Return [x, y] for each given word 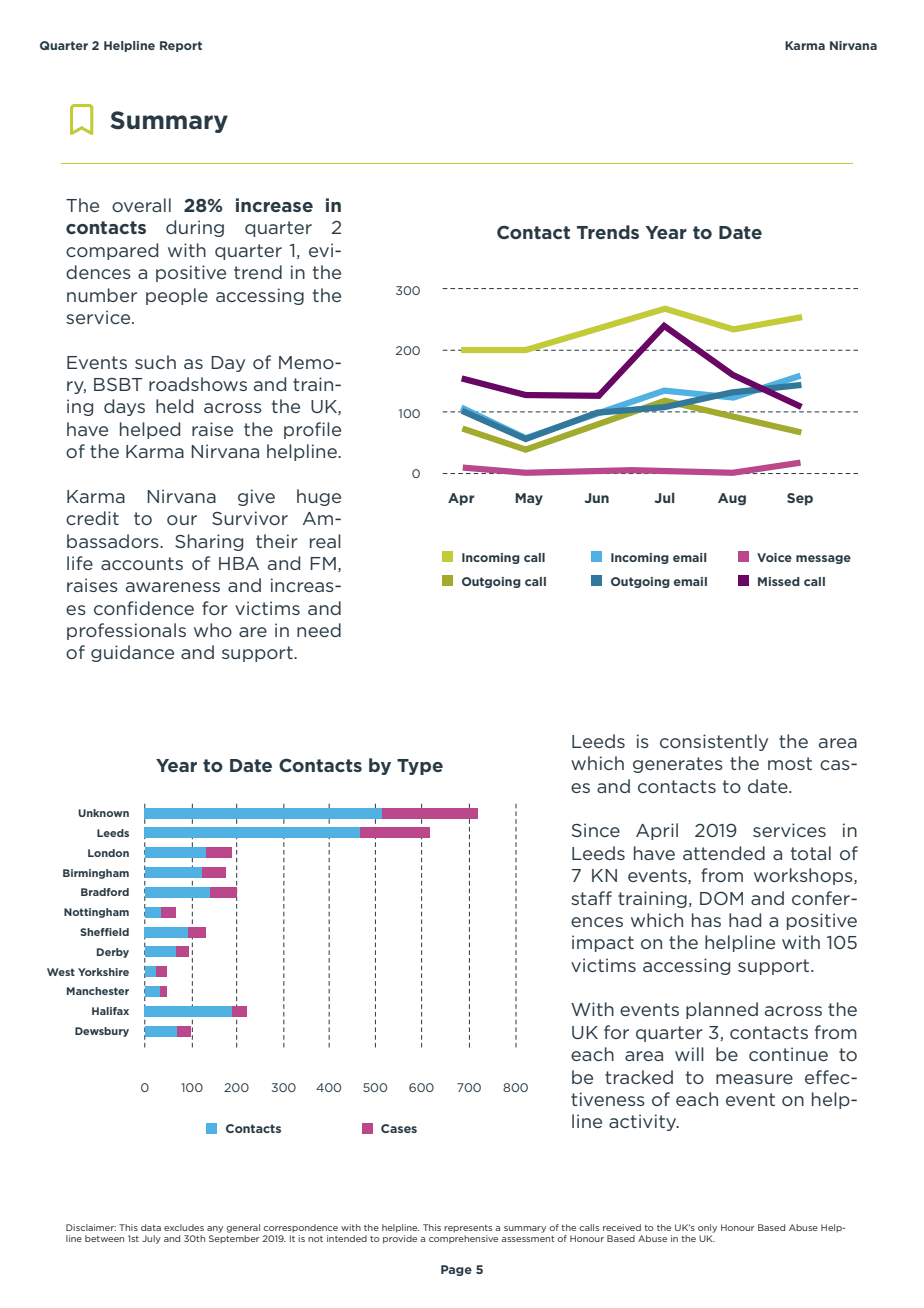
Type [420, 767]
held [174, 406]
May [529, 499]
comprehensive [463, 1239]
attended [724, 853]
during [195, 228]
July [151, 1239]
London [108, 853]
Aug [732, 499]
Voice [774, 557]
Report [181, 46]
